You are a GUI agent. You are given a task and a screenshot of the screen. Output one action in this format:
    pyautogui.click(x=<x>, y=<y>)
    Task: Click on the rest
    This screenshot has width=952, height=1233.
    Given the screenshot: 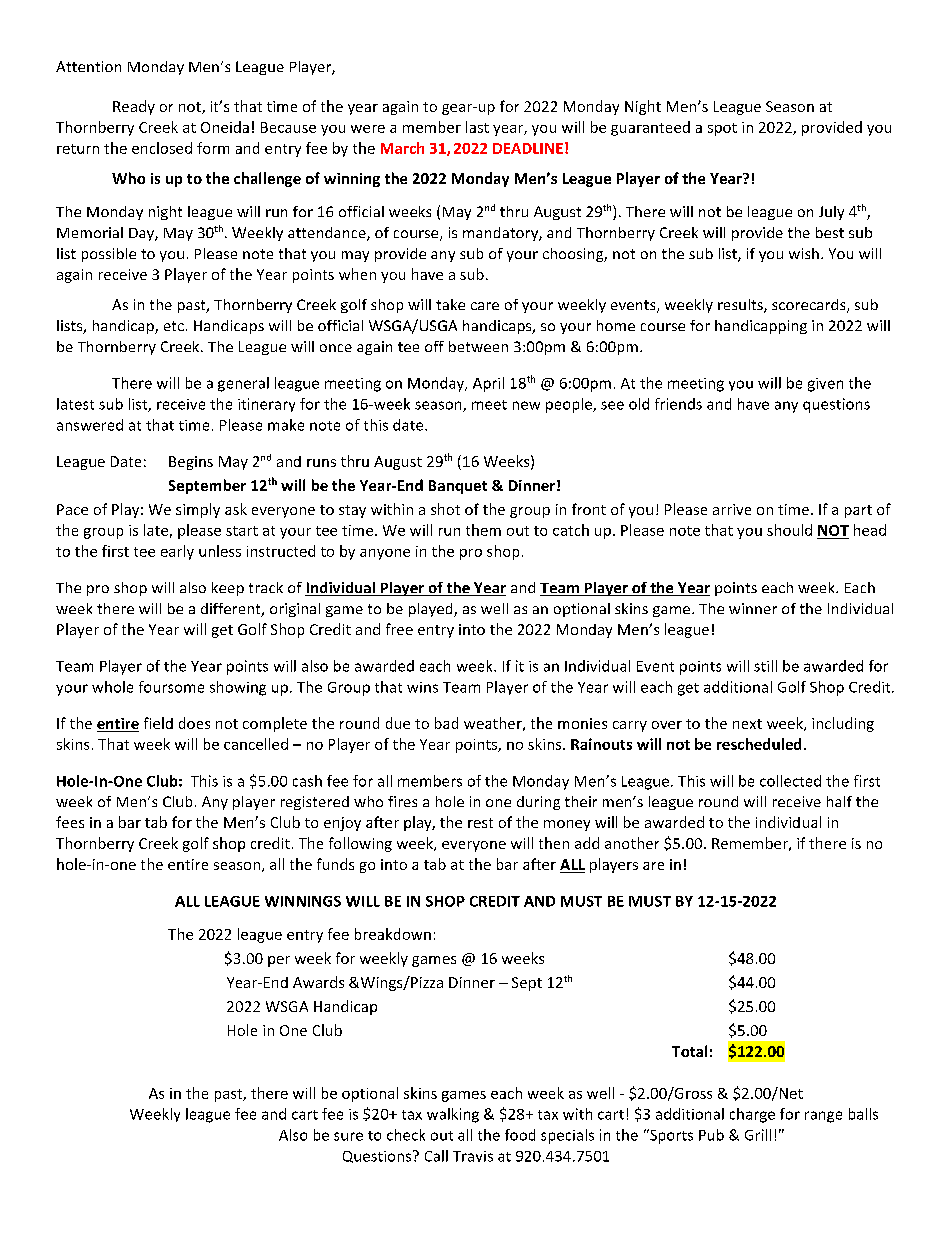 What is the action you would take?
    pyautogui.click(x=480, y=823)
